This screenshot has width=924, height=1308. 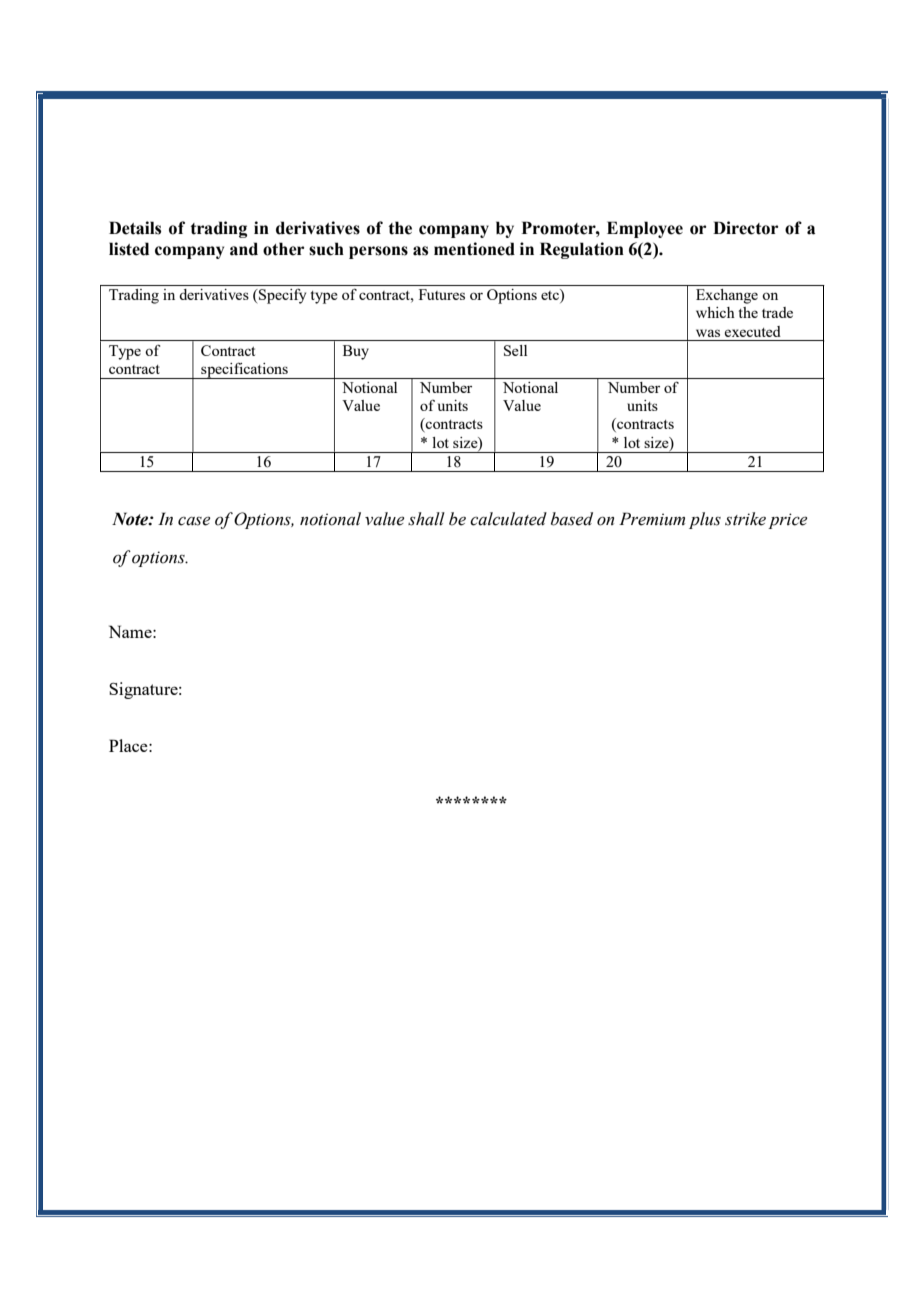 I want to click on calculated, so click(x=508, y=519).
